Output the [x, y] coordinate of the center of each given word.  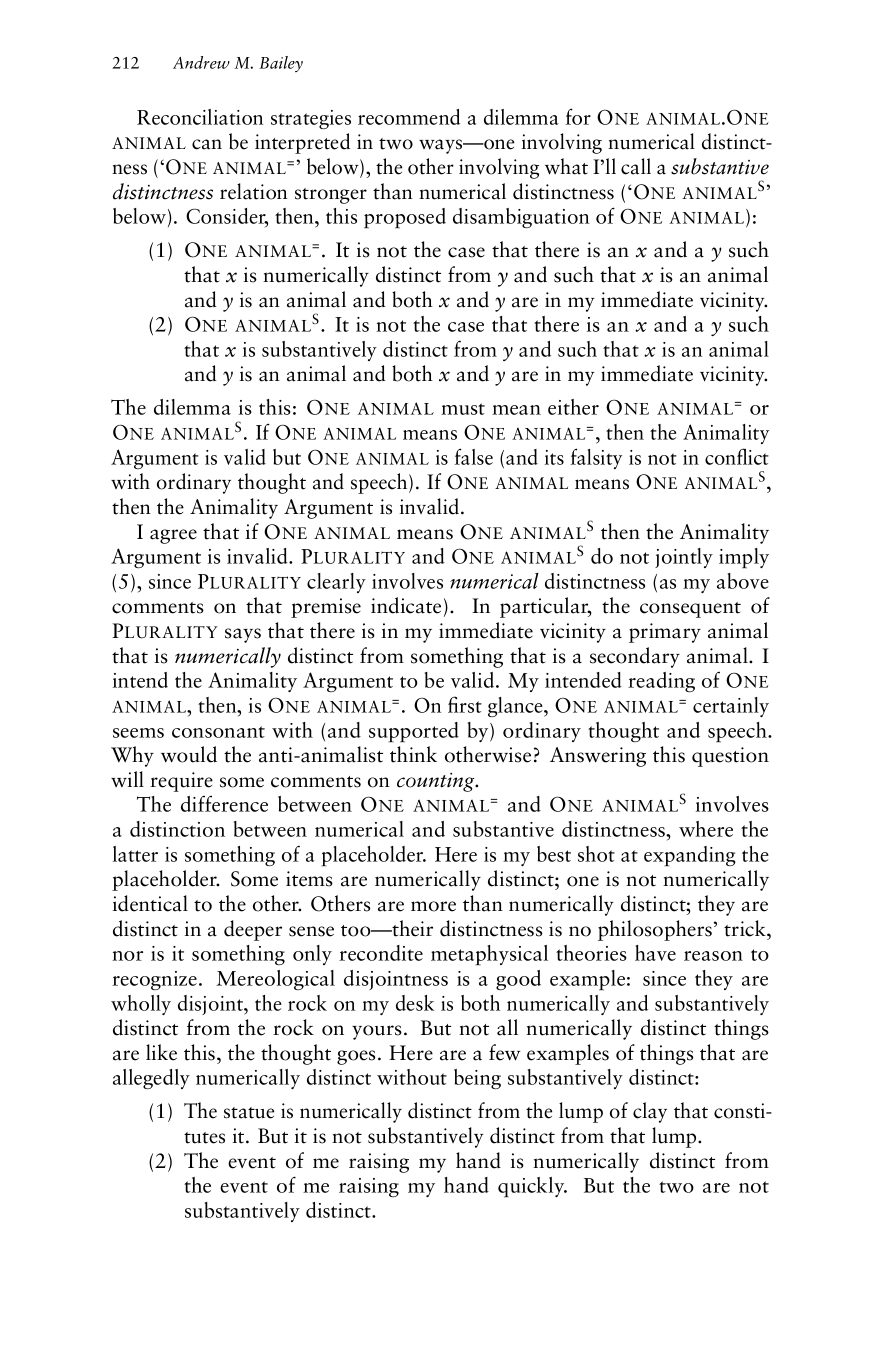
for [578, 116]
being [477, 1079]
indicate [406, 605]
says [243, 635]
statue [249, 1113]
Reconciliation [200, 117]
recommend [409, 117]
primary [665, 633]
